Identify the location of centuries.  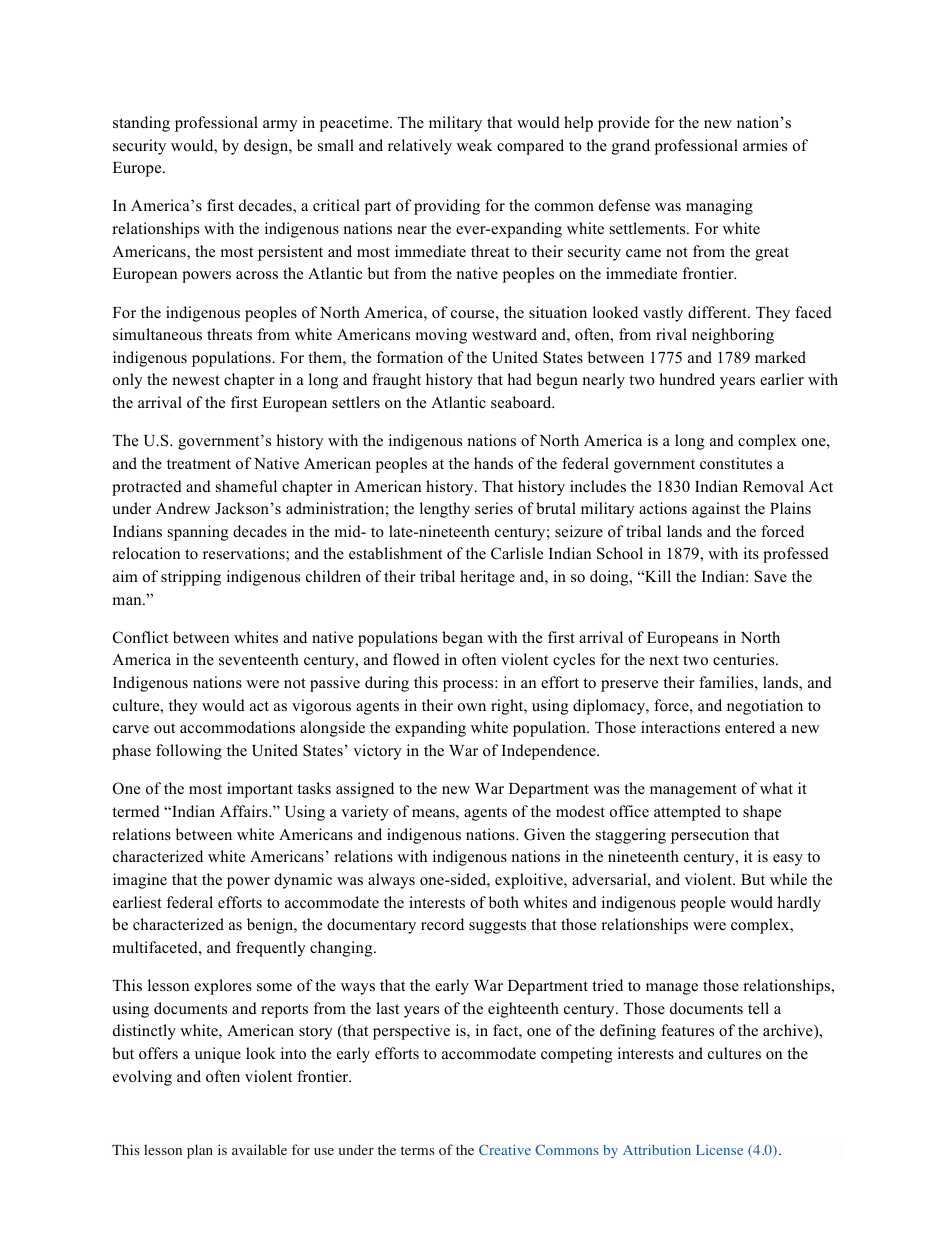
(745, 659).
